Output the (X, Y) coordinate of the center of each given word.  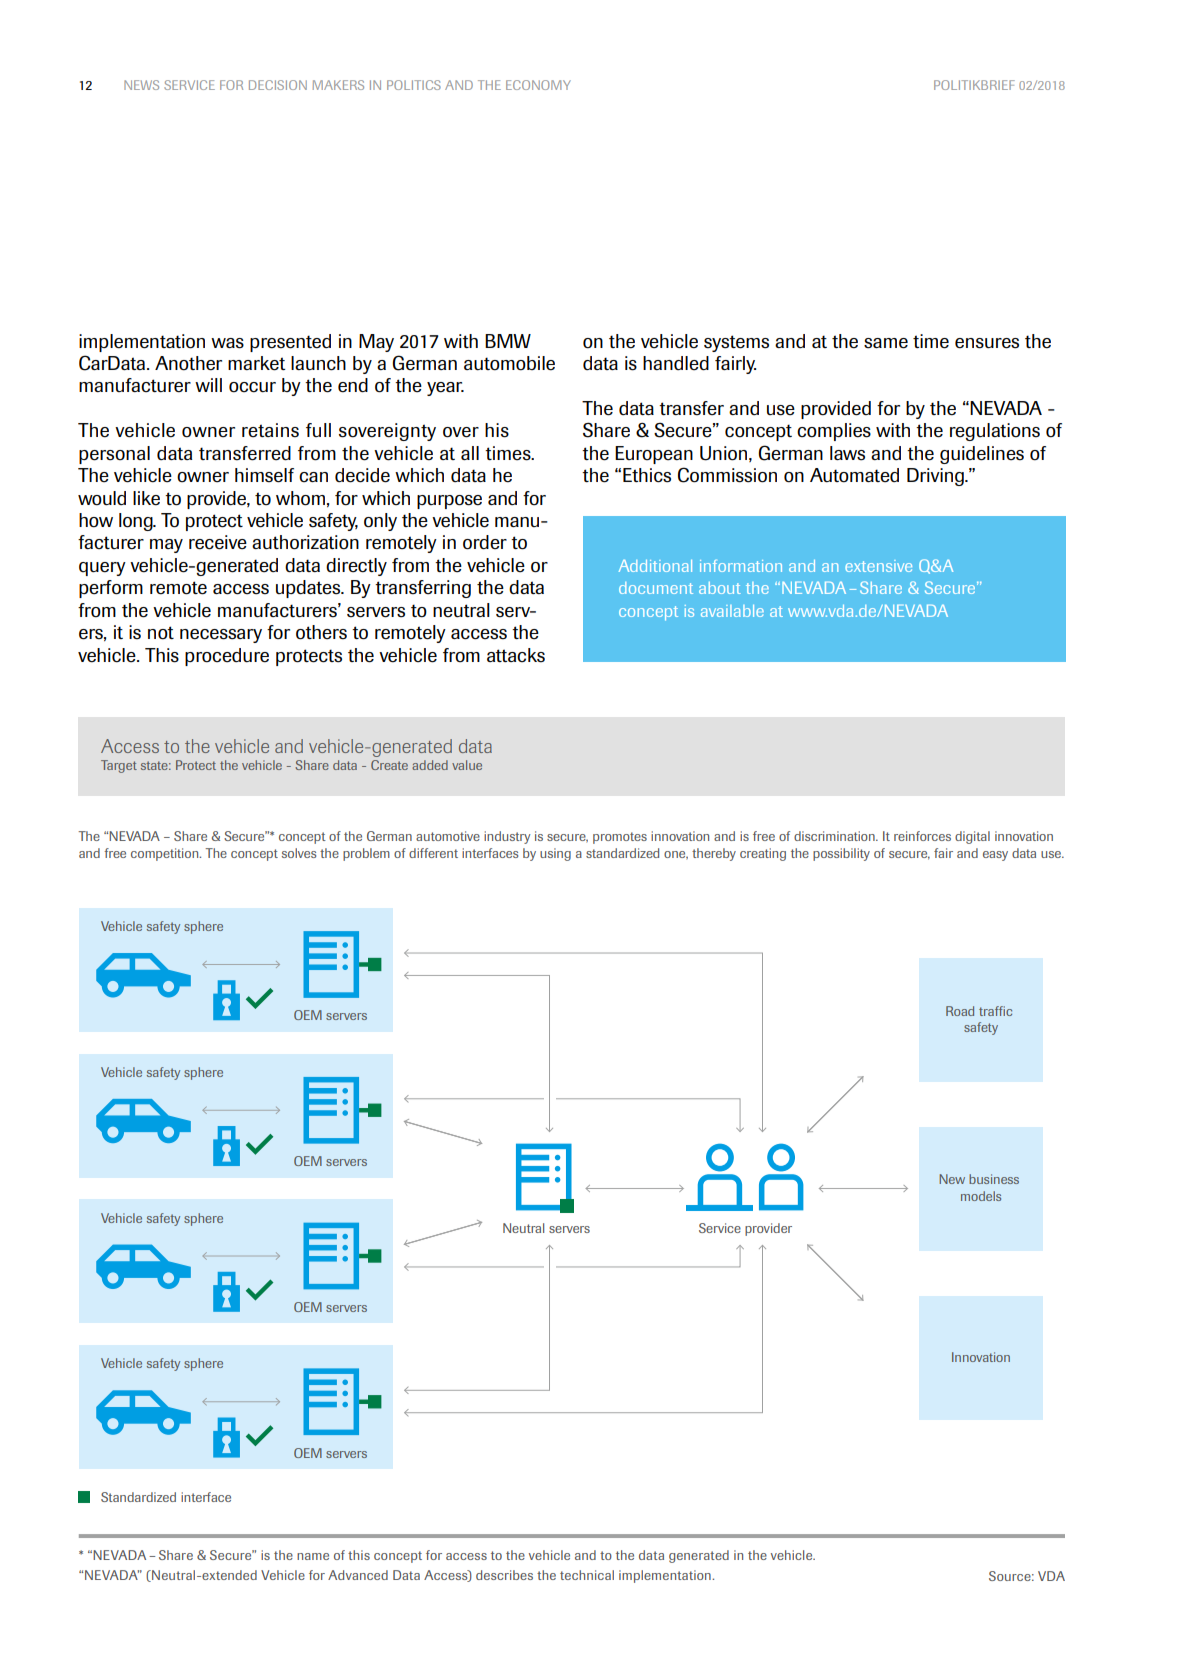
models (981, 1196)
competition (166, 854)
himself (264, 475)
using (555, 854)
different (433, 853)
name (313, 1556)
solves (299, 853)
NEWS (141, 85)
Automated (854, 475)
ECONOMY (538, 85)
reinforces (922, 836)
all (470, 453)
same (886, 343)
